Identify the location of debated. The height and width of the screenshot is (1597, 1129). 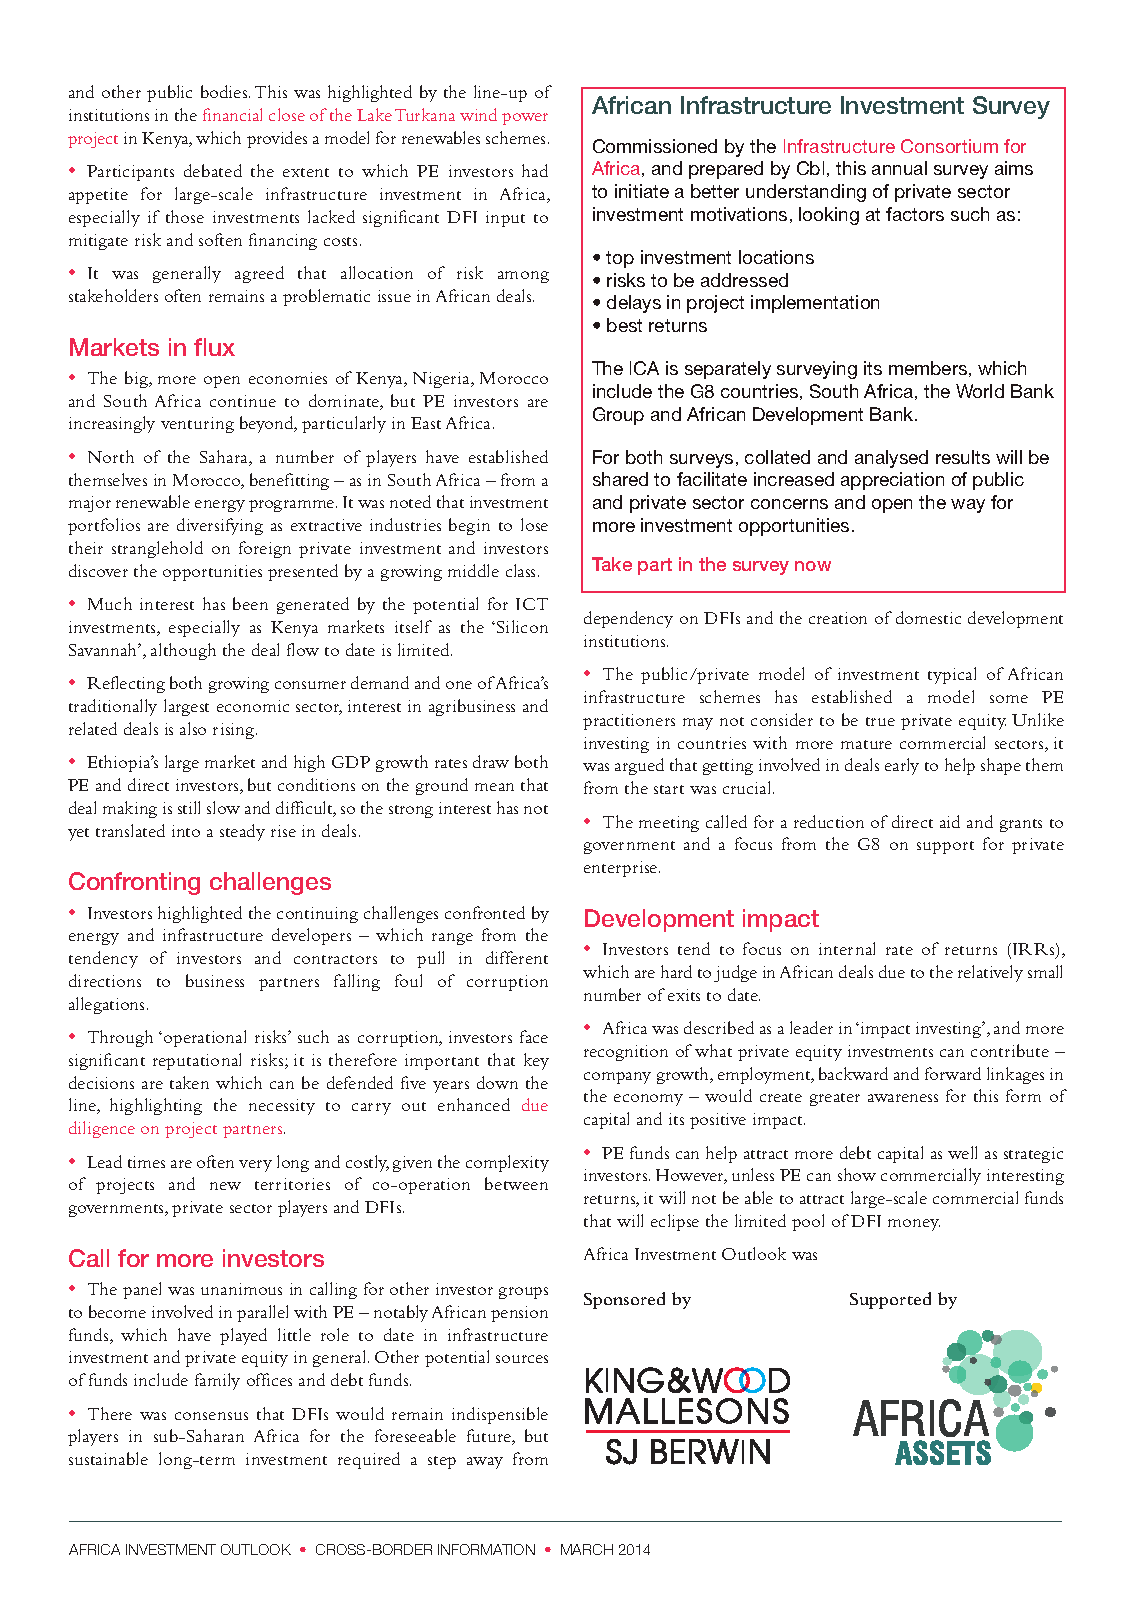
(213, 170).
